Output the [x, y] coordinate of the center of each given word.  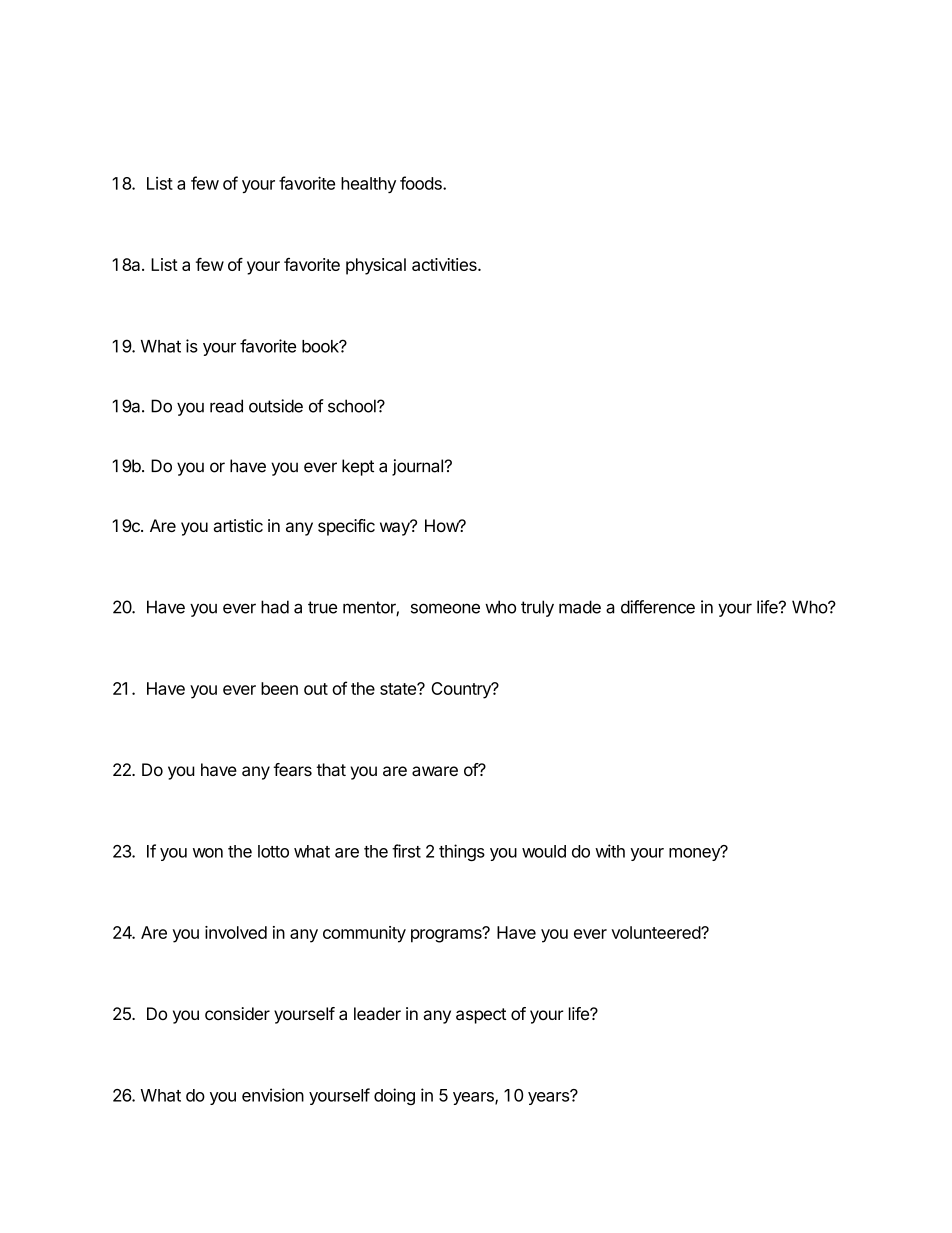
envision [273, 1095]
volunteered [656, 932]
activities [445, 264]
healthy [368, 185]
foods [422, 183]
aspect [481, 1016]
